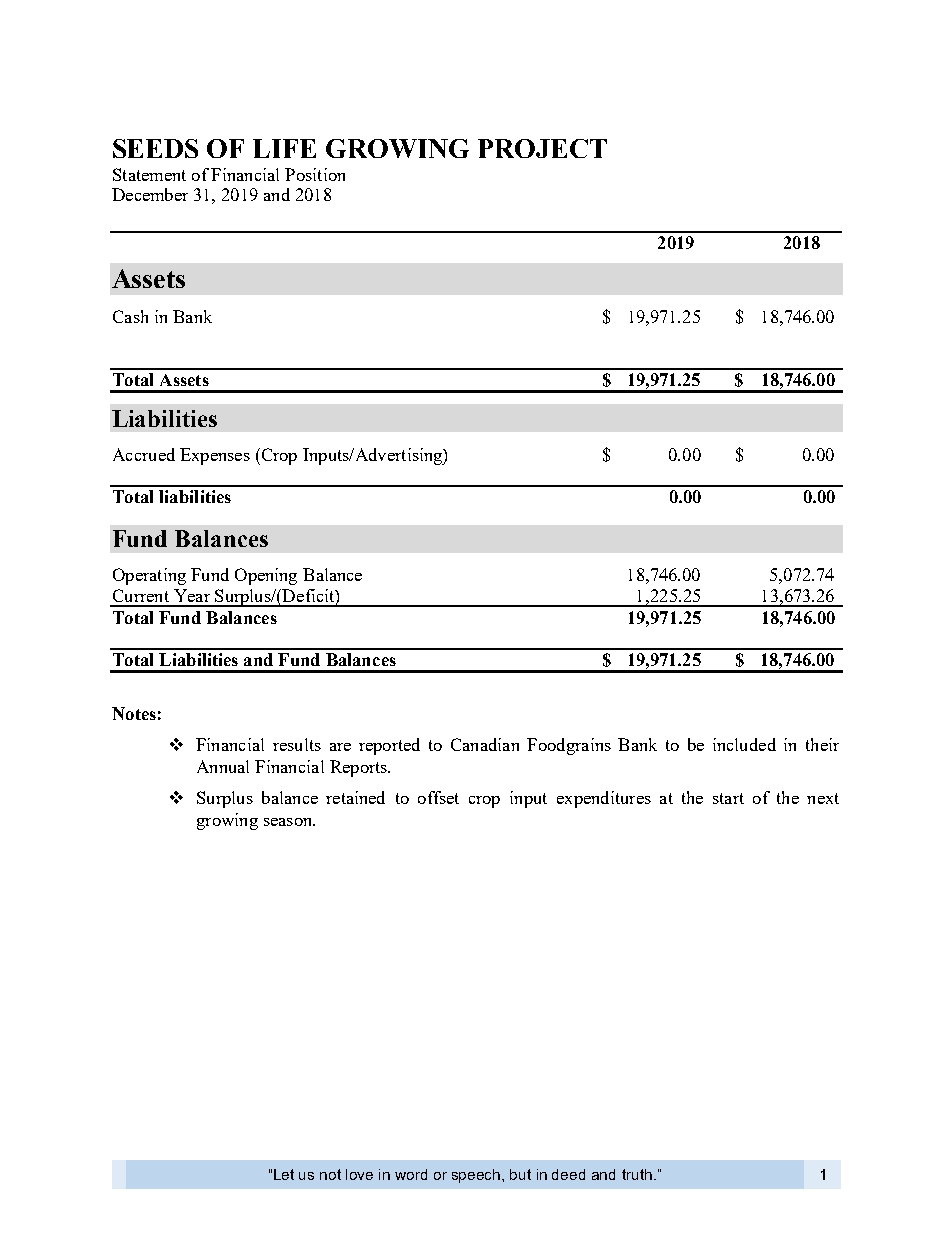  I want to click on Expenses, so click(215, 456).
